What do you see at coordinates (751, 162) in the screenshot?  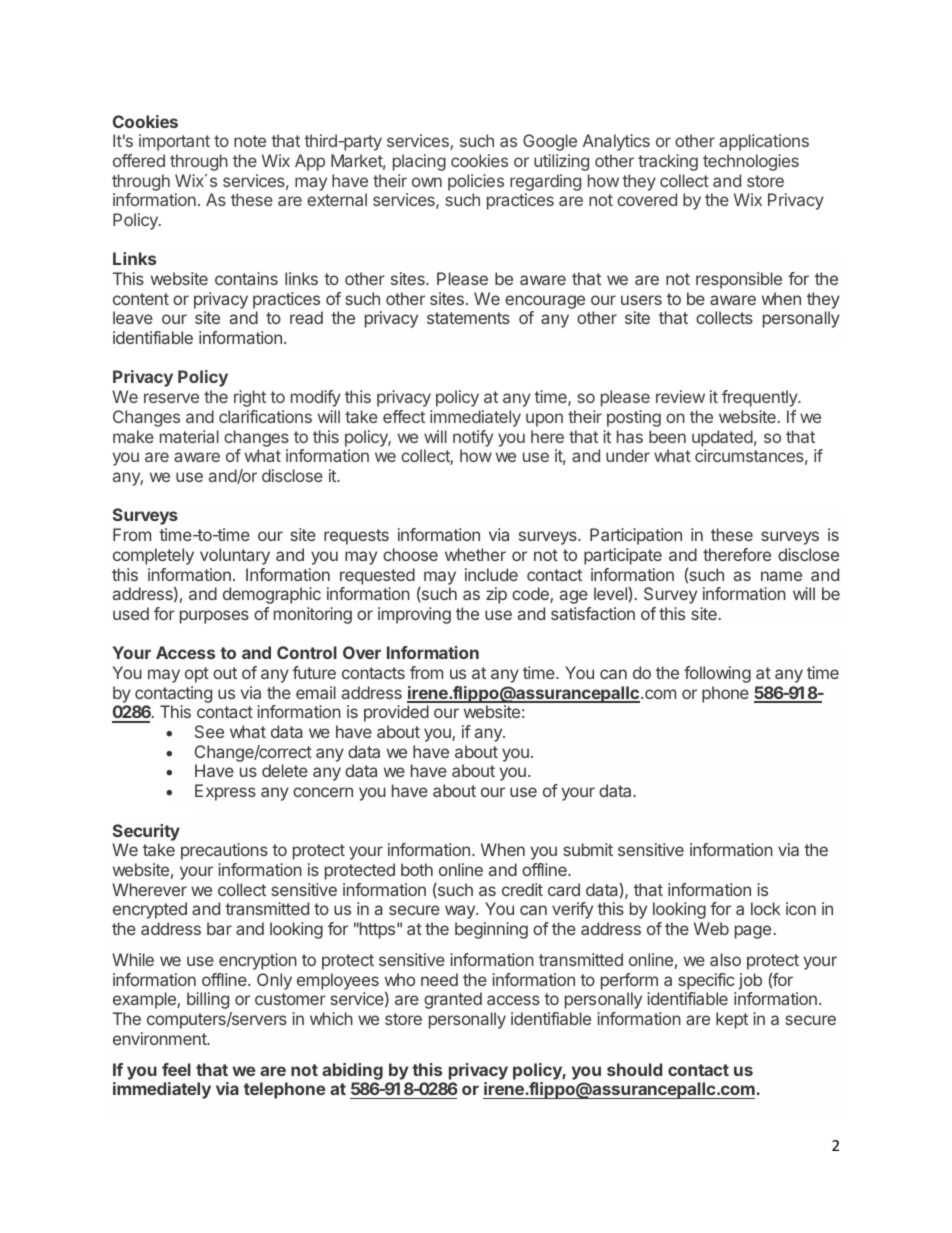 I see `technologies` at bounding box center [751, 162].
